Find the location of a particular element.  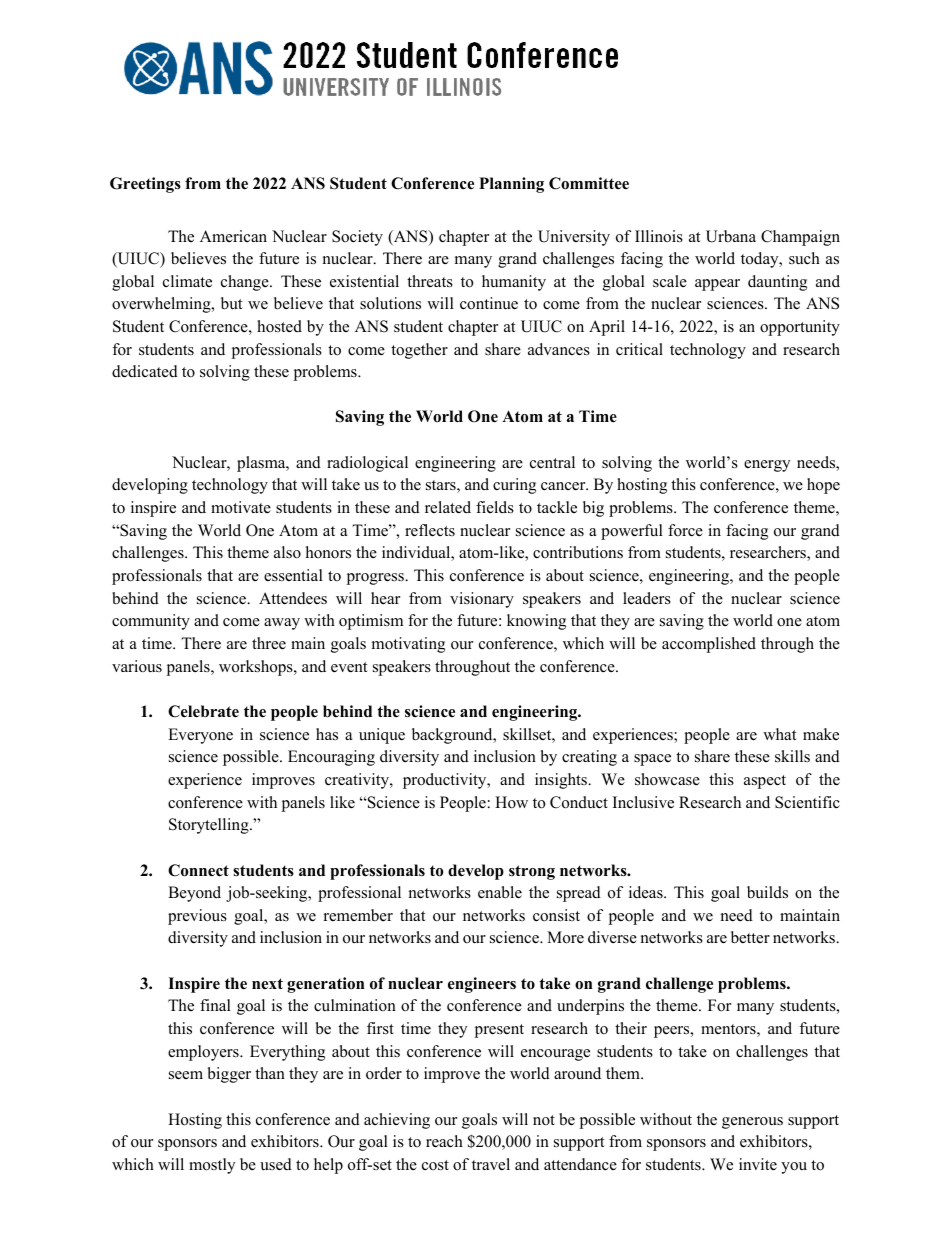

better is located at coordinates (750, 937).
